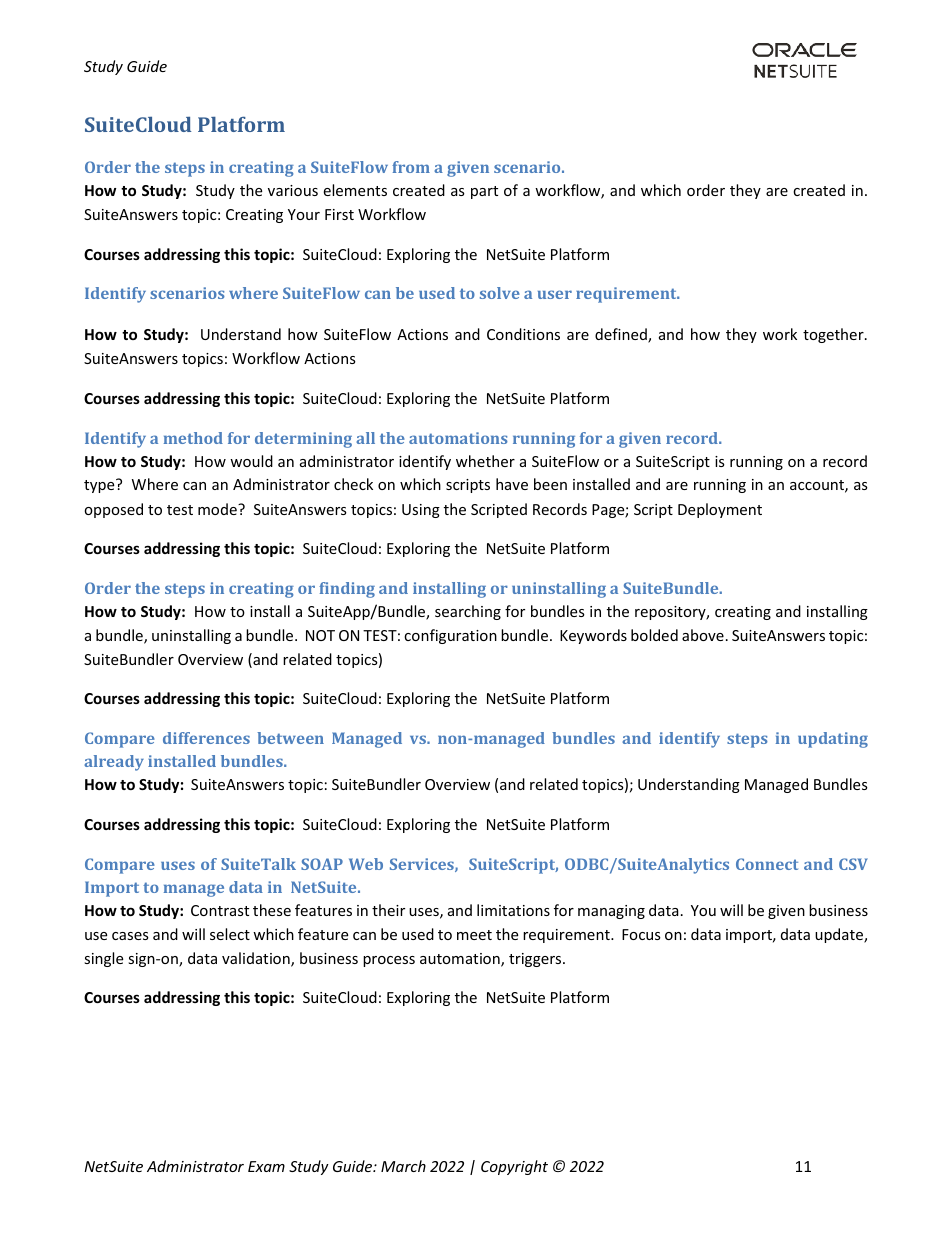 The width and height of the screenshot is (952, 1233). I want to click on differences, so click(206, 738).
